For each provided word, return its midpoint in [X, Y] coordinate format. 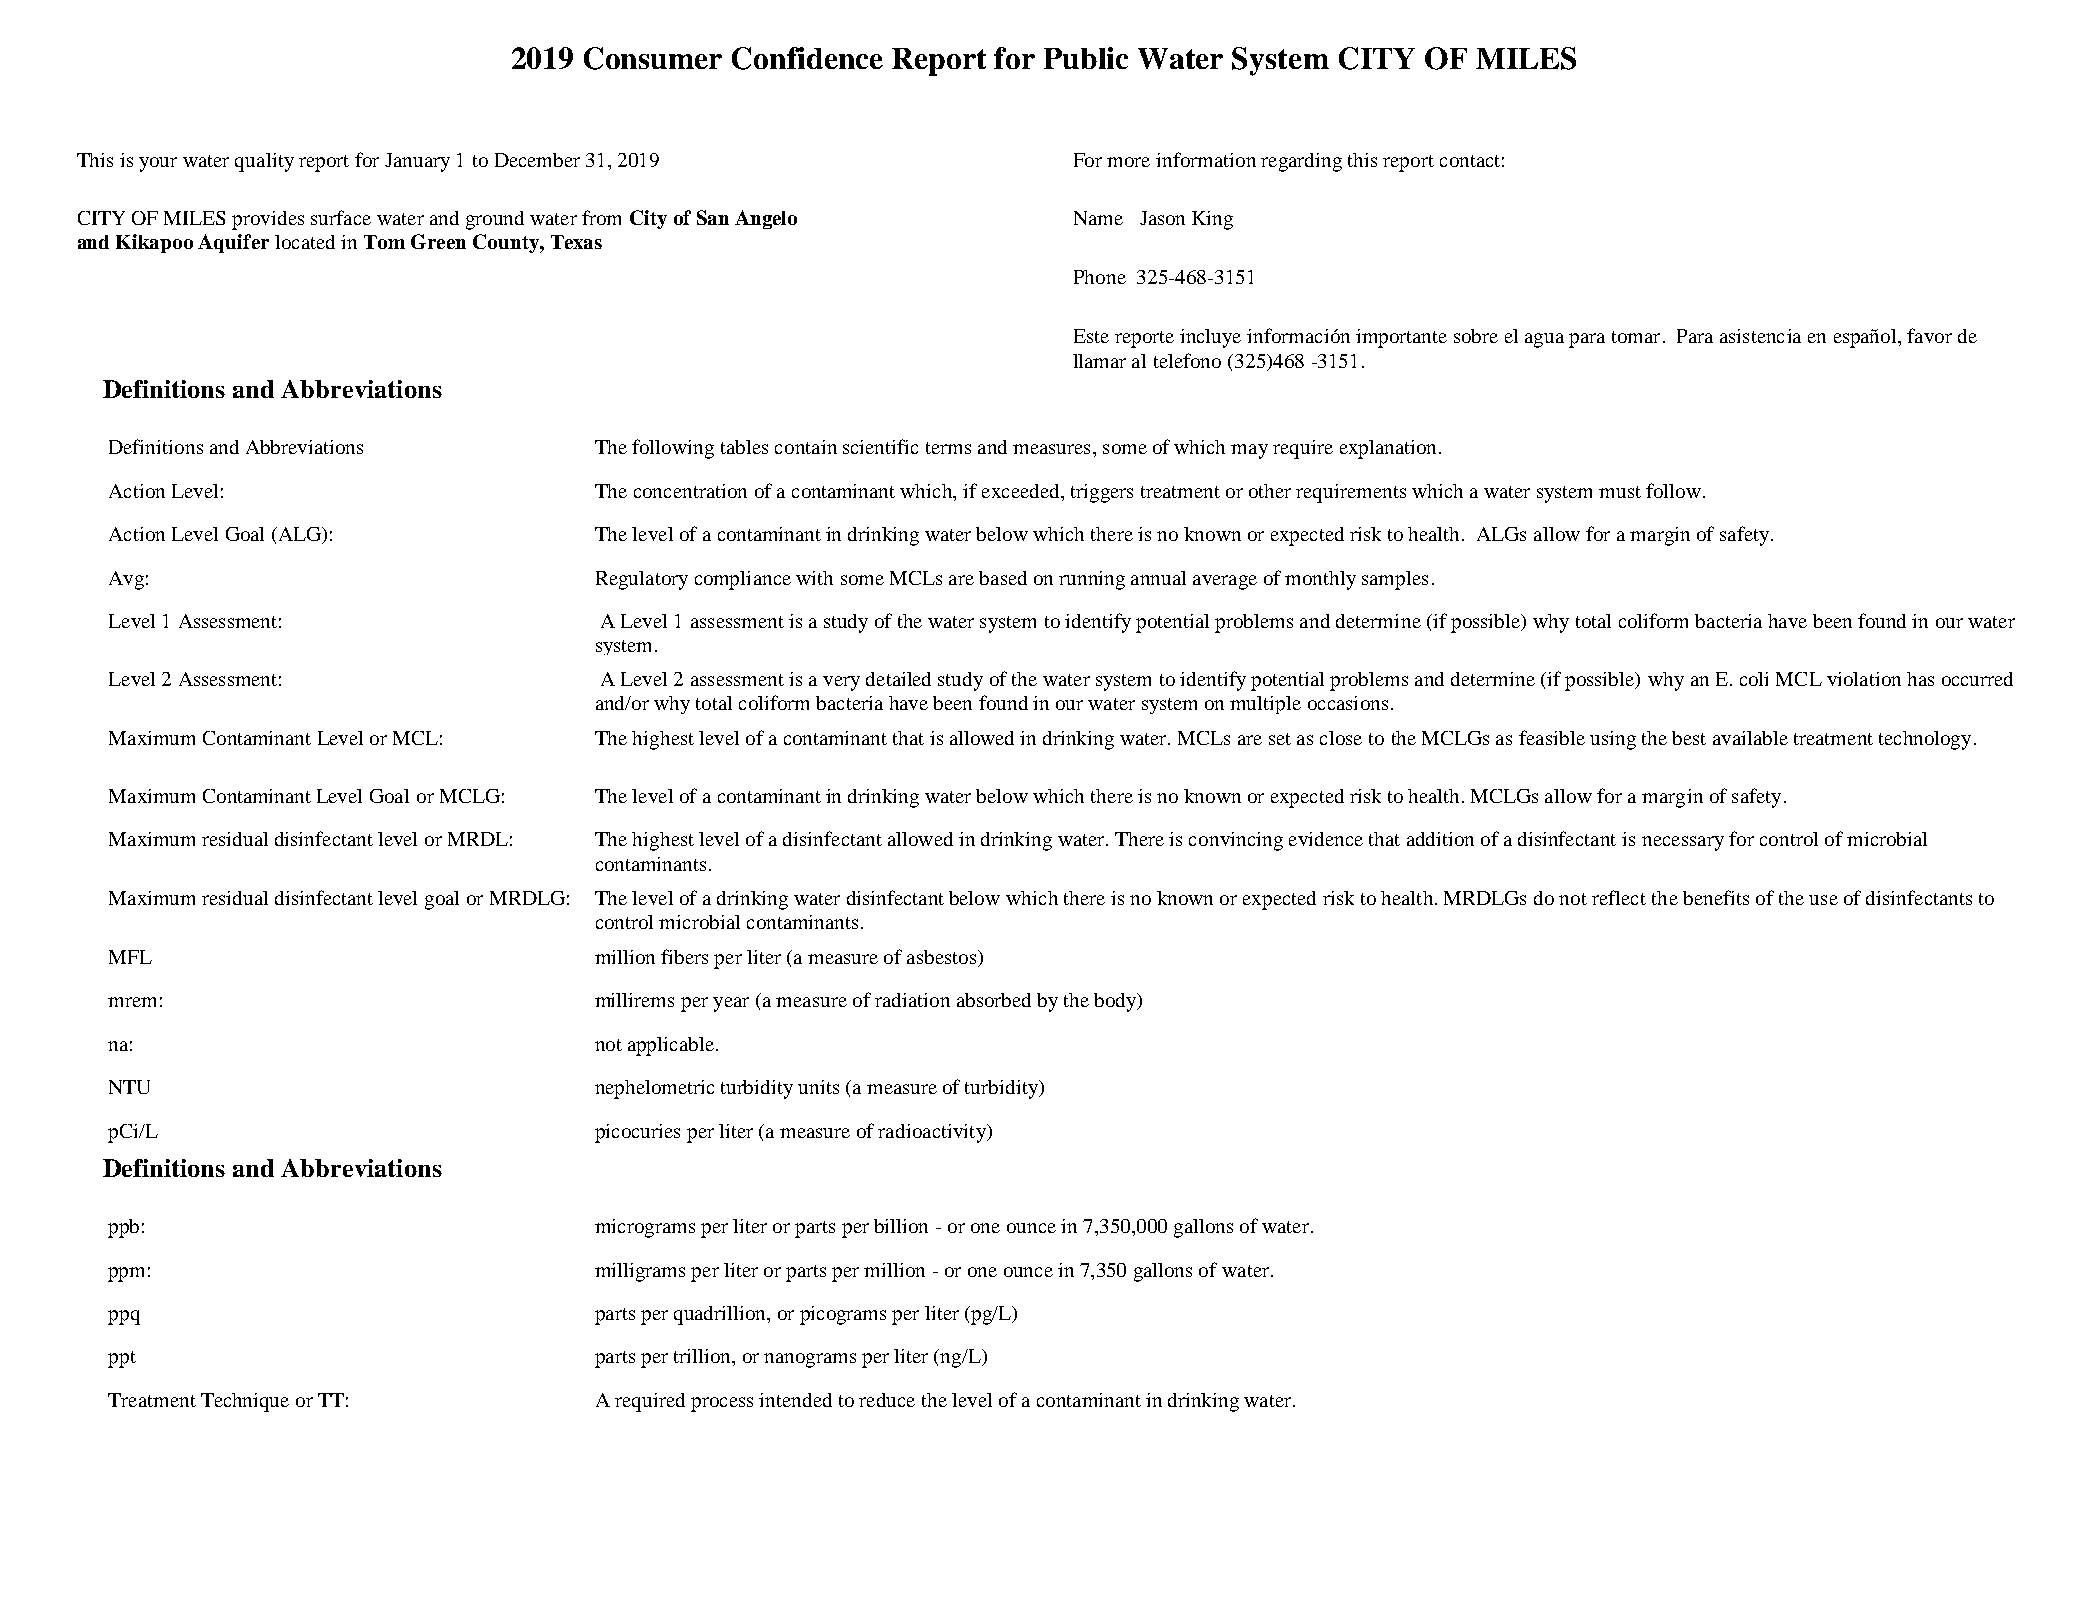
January [417, 162]
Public [1086, 58]
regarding [1301, 162]
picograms [843, 1315]
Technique [245, 1402]
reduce [887, 1400]
